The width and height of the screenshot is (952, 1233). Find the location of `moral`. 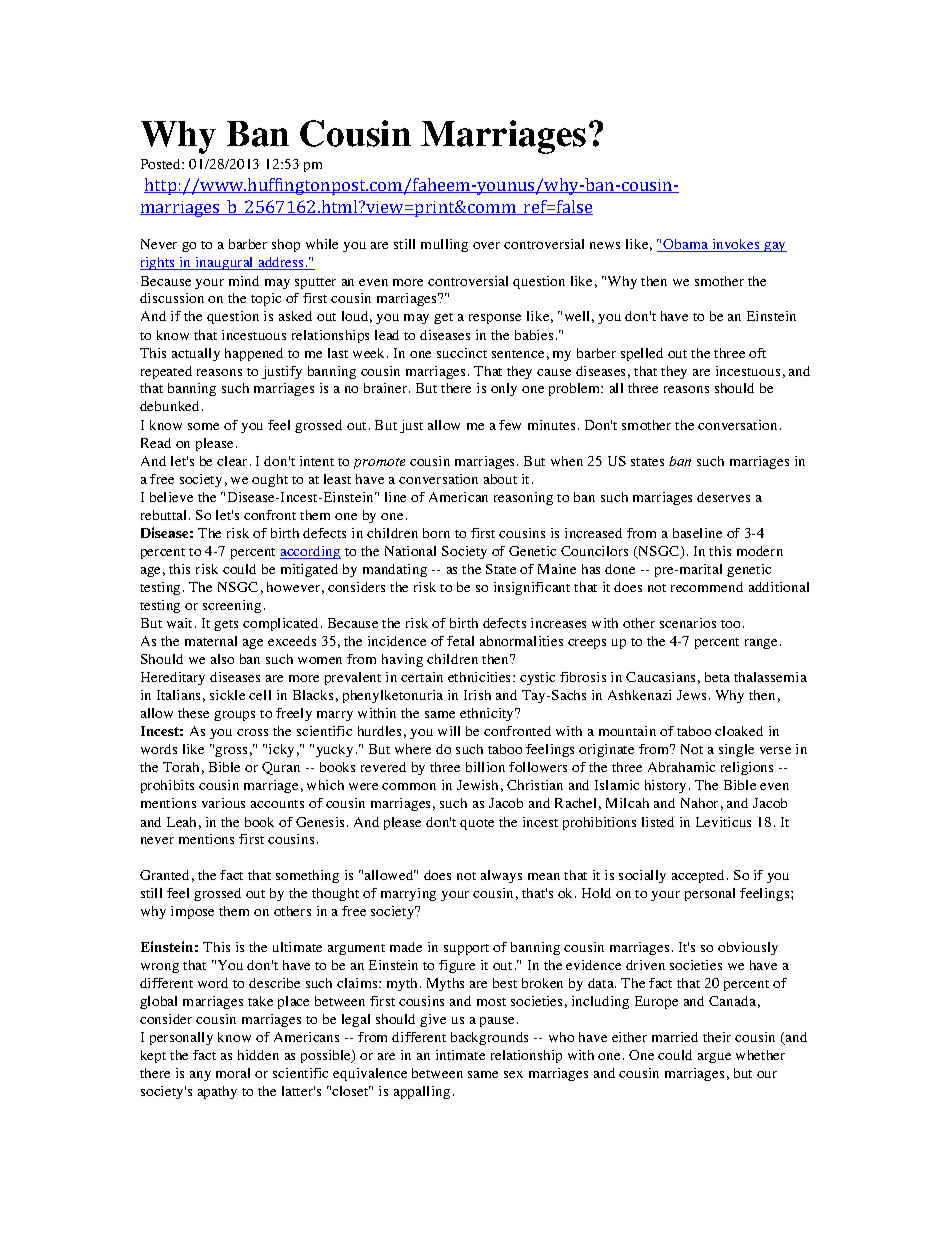

moral is located at coordinates (233, 1073).
